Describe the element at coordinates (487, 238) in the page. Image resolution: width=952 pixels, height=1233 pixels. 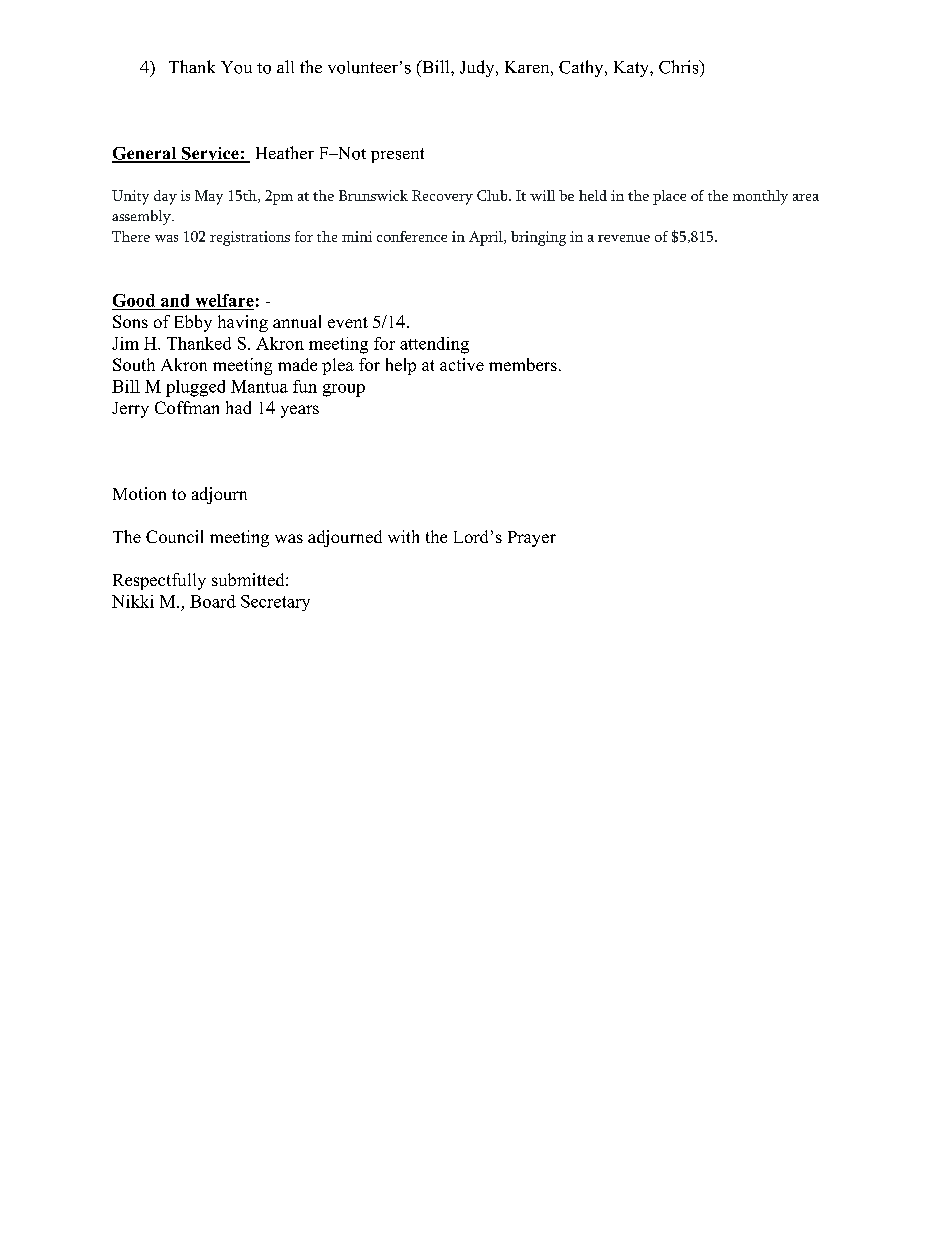
I see `April` at that location.
